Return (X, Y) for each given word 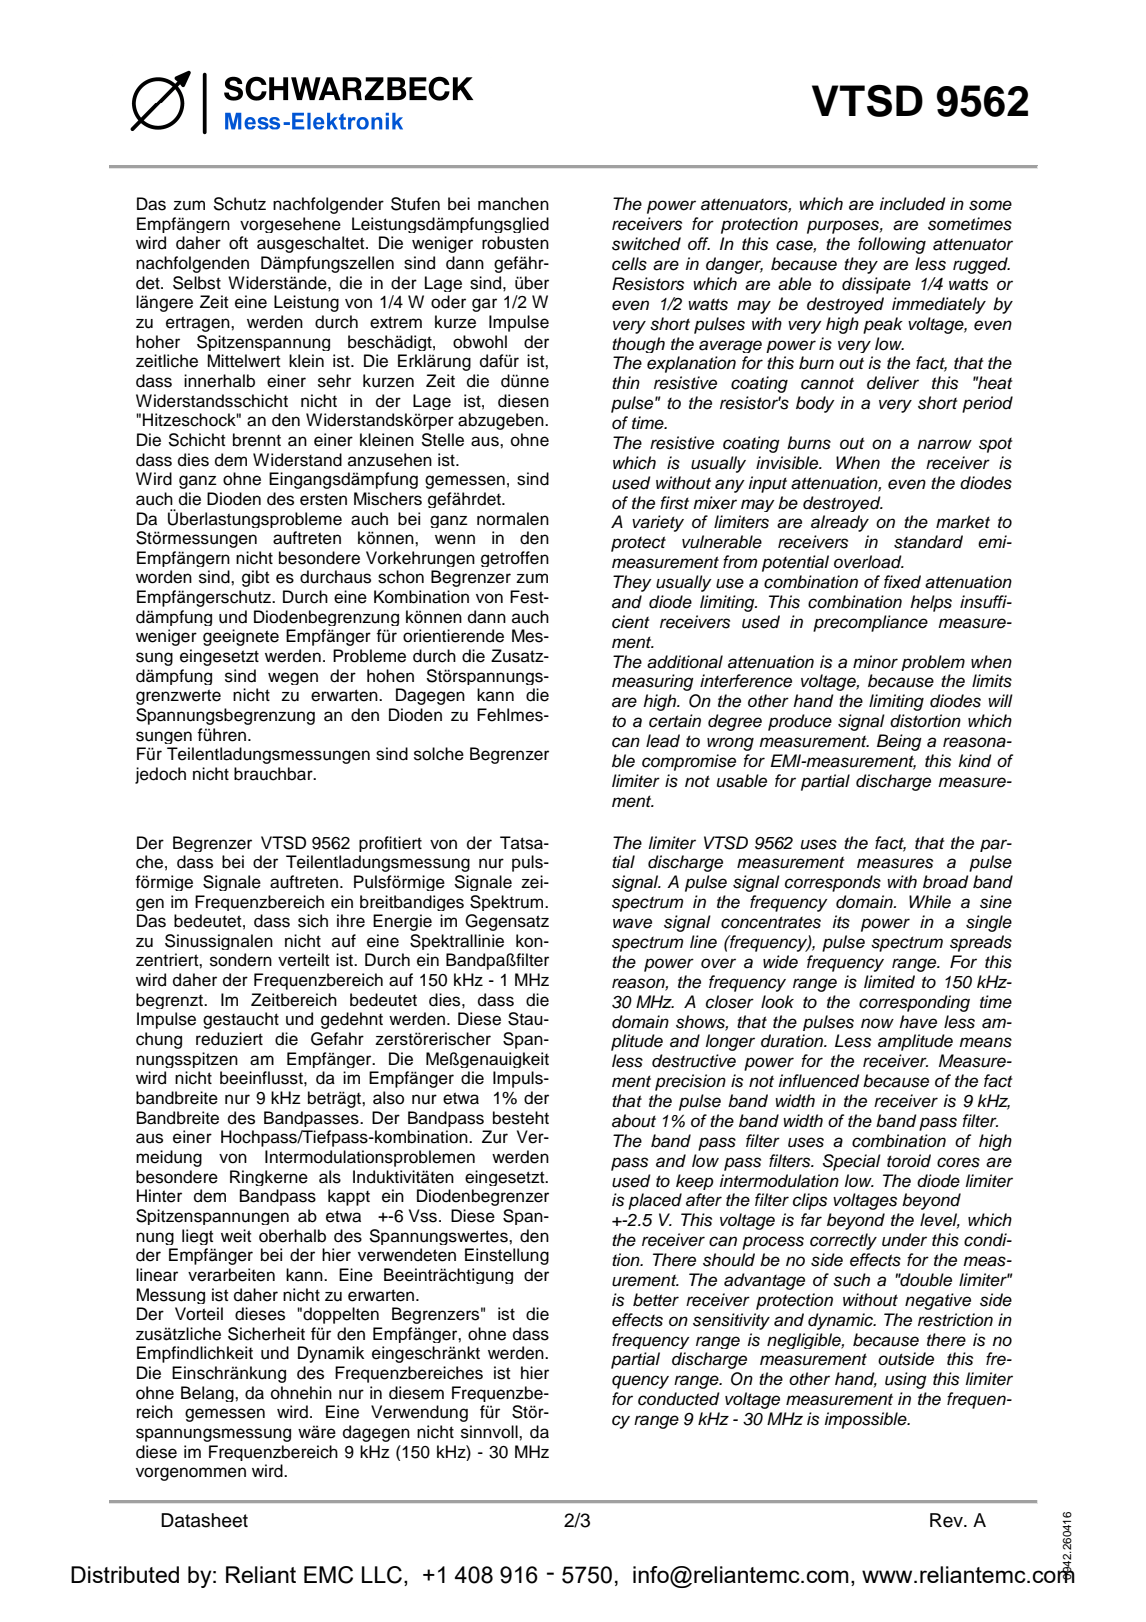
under (904, 1240)
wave (632, 923)
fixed (902, 582)
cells (629, 264)
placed (655, 1201)
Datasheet (204, 1520)
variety (658, 523)
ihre (351, 921)
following (892, 245)
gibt (255, 578)
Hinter (159, 1196)
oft (238, 243)
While (930, 902)
